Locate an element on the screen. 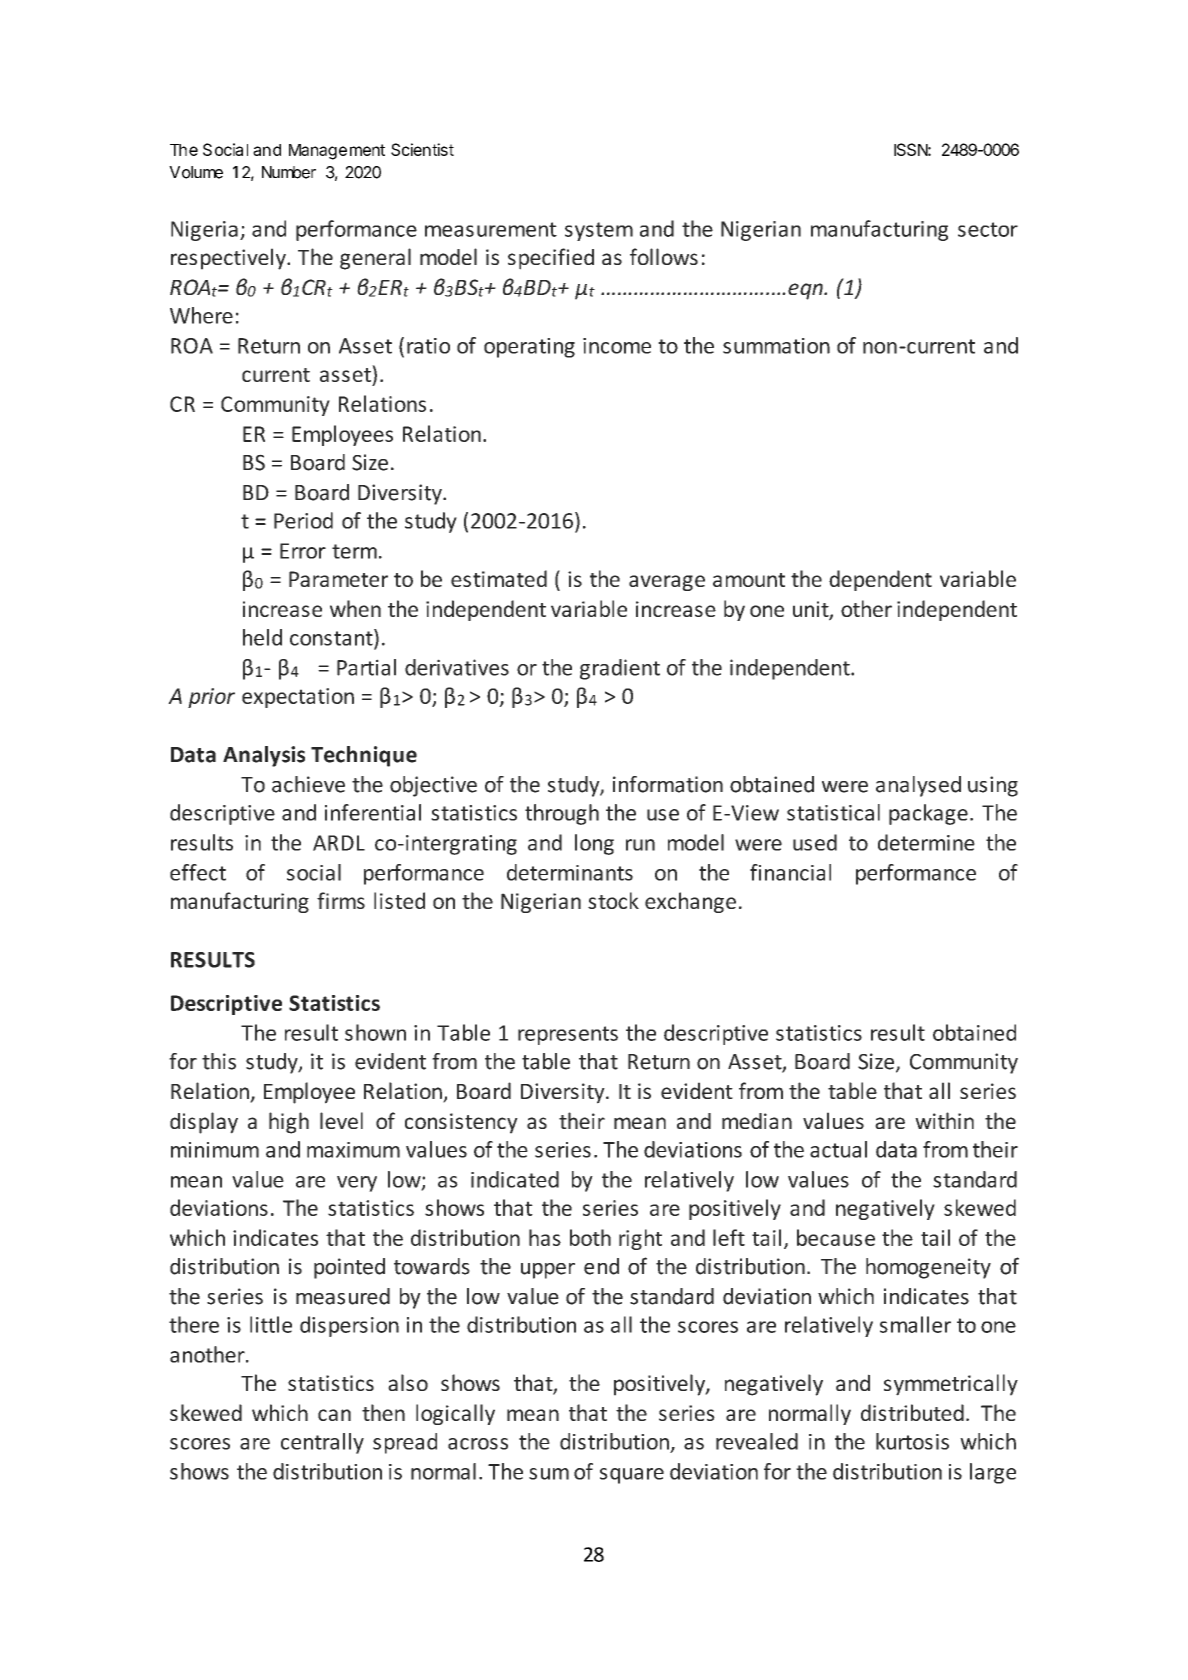 The height and width of the screenshot is (1680, 1188). within is located at coordinates (944, 1120).
